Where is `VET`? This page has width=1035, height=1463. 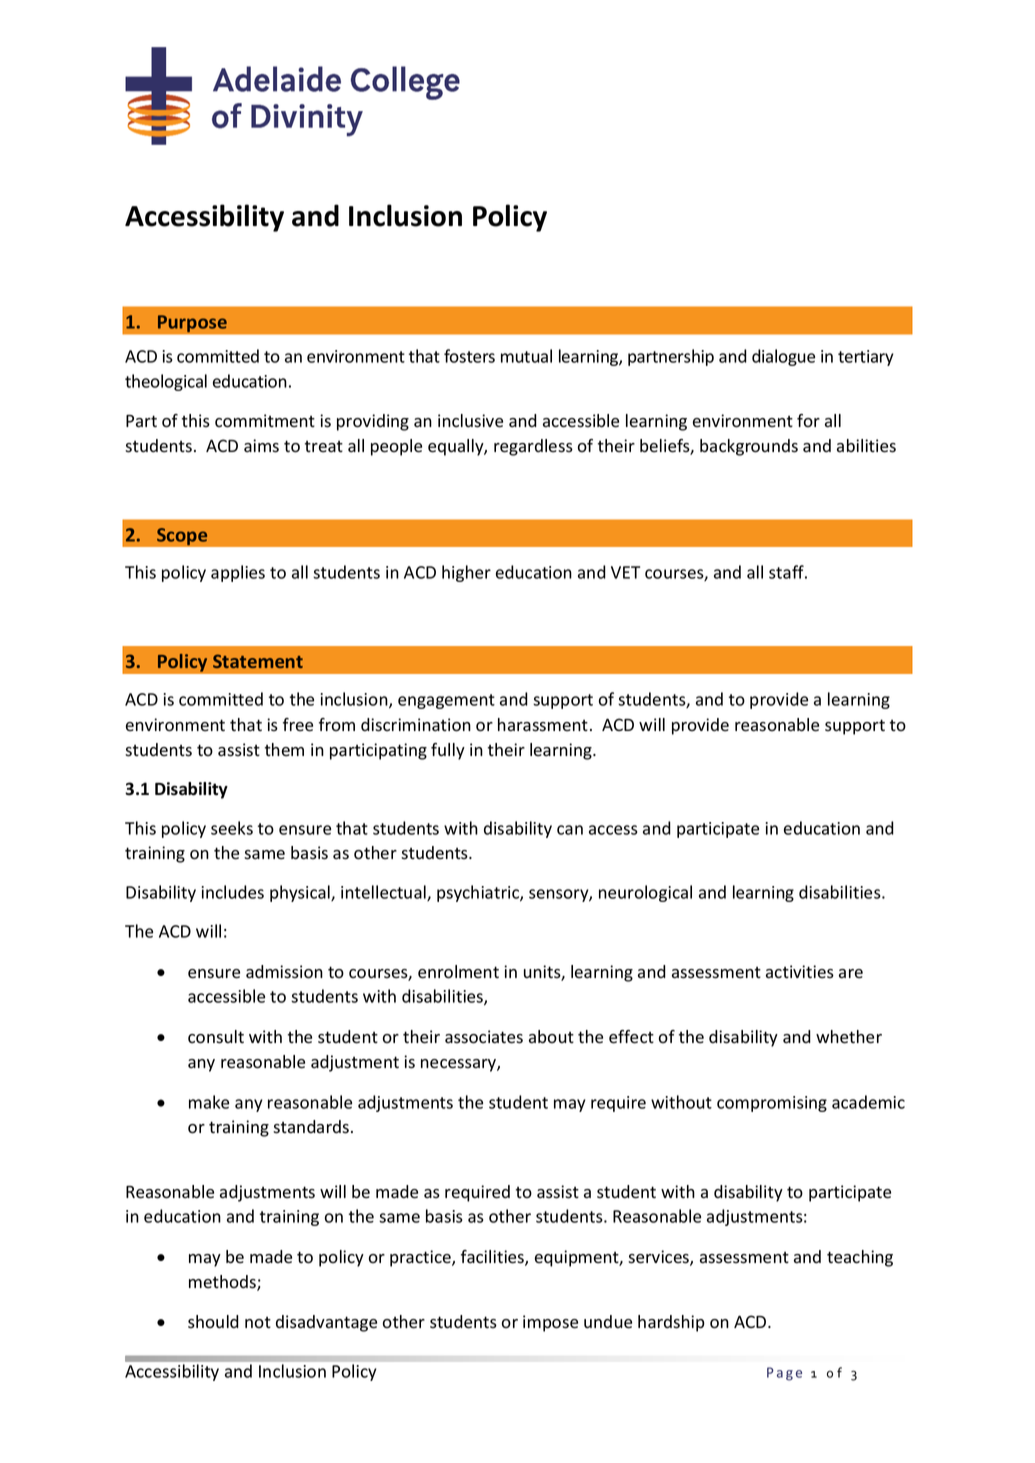 VET is located at coordinates (625, 572).
